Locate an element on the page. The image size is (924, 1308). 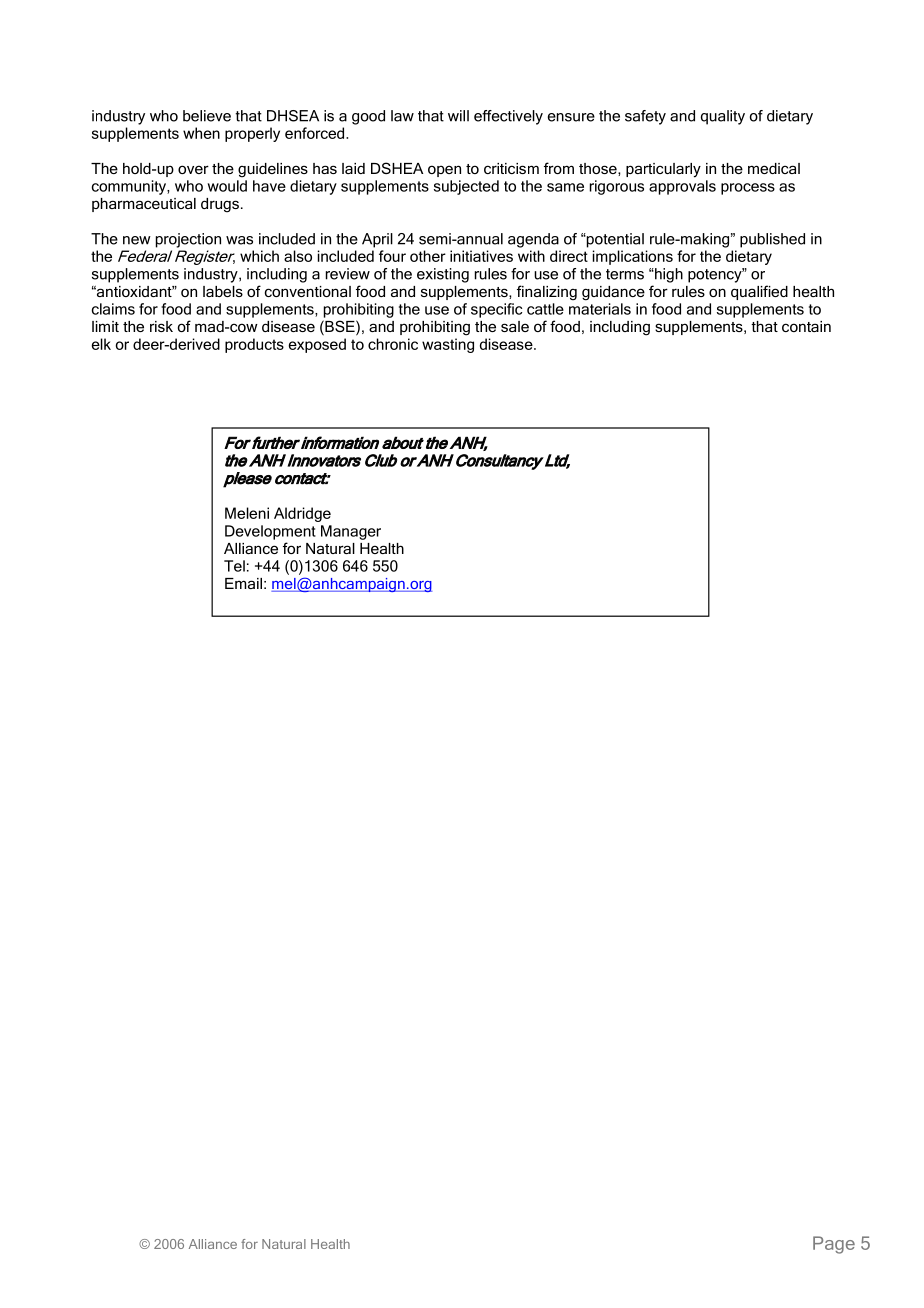
sale is located at coordinates (515, 326).
